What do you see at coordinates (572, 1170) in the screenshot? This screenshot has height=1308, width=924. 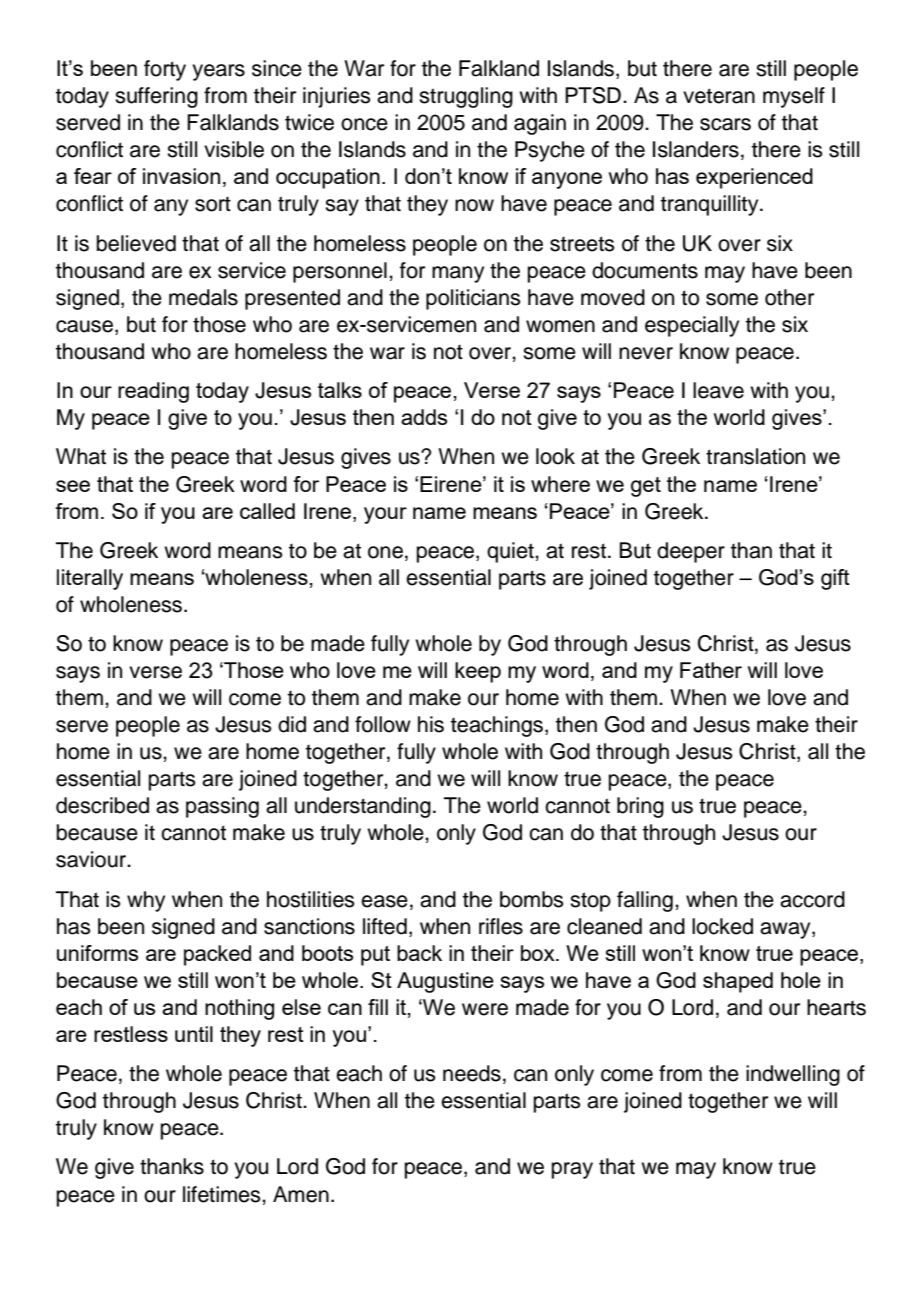 I see `pray` at bounding box center [572, 1170].
